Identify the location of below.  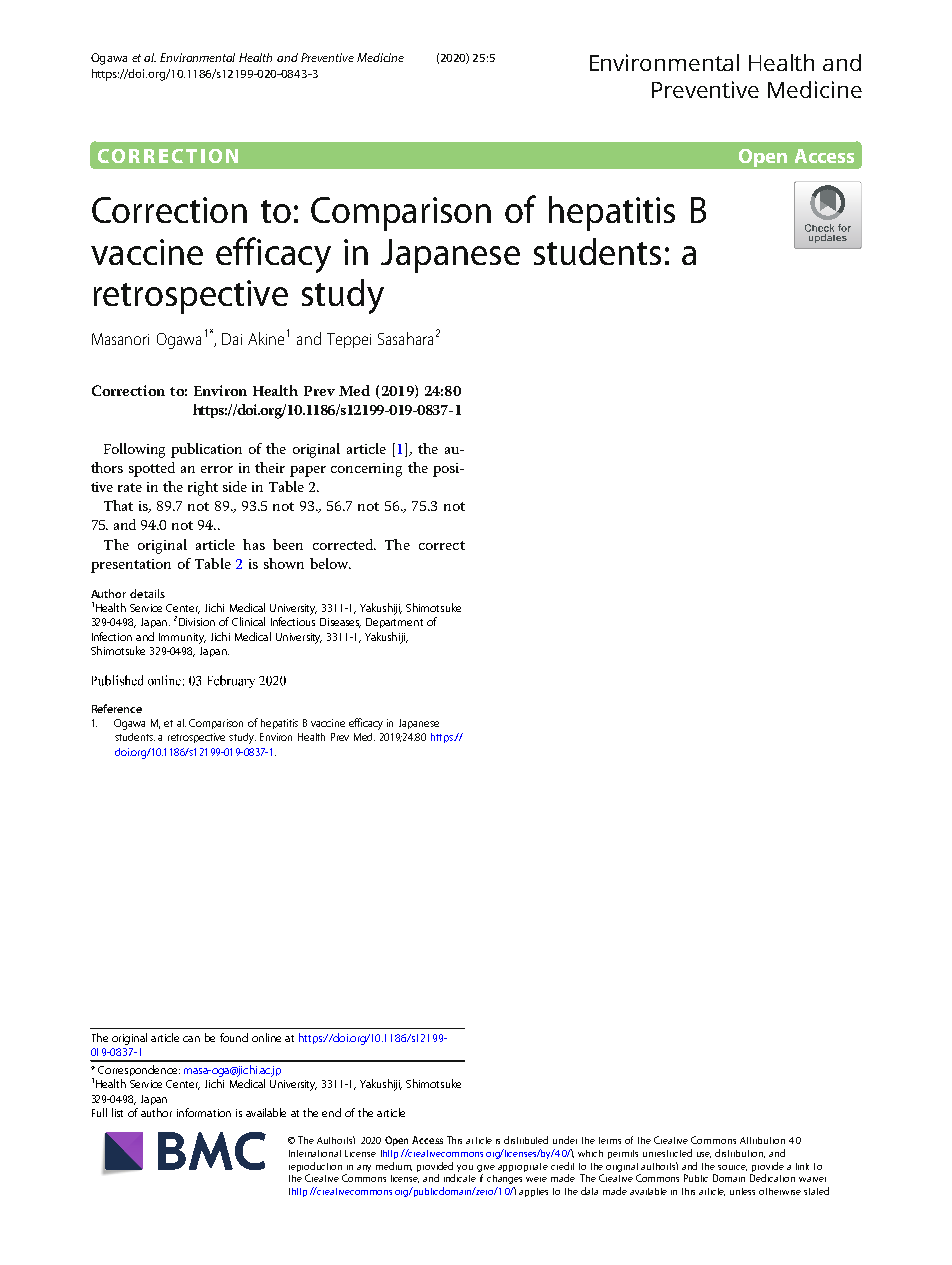
(330, 563).
